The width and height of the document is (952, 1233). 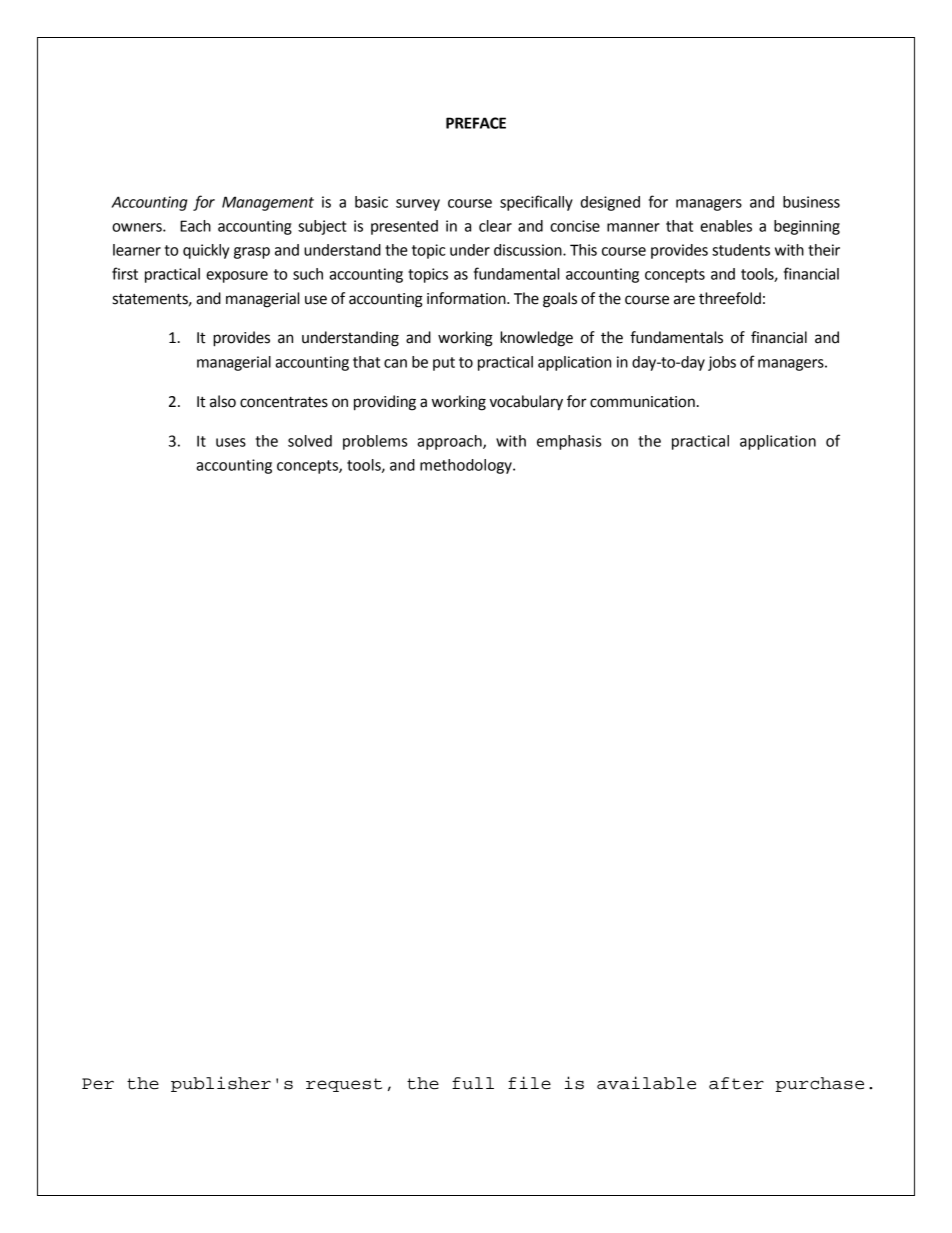 What do you see at coordinates (237, 277) in the document?
I see `exposure` at bounding box center [237, 277].
